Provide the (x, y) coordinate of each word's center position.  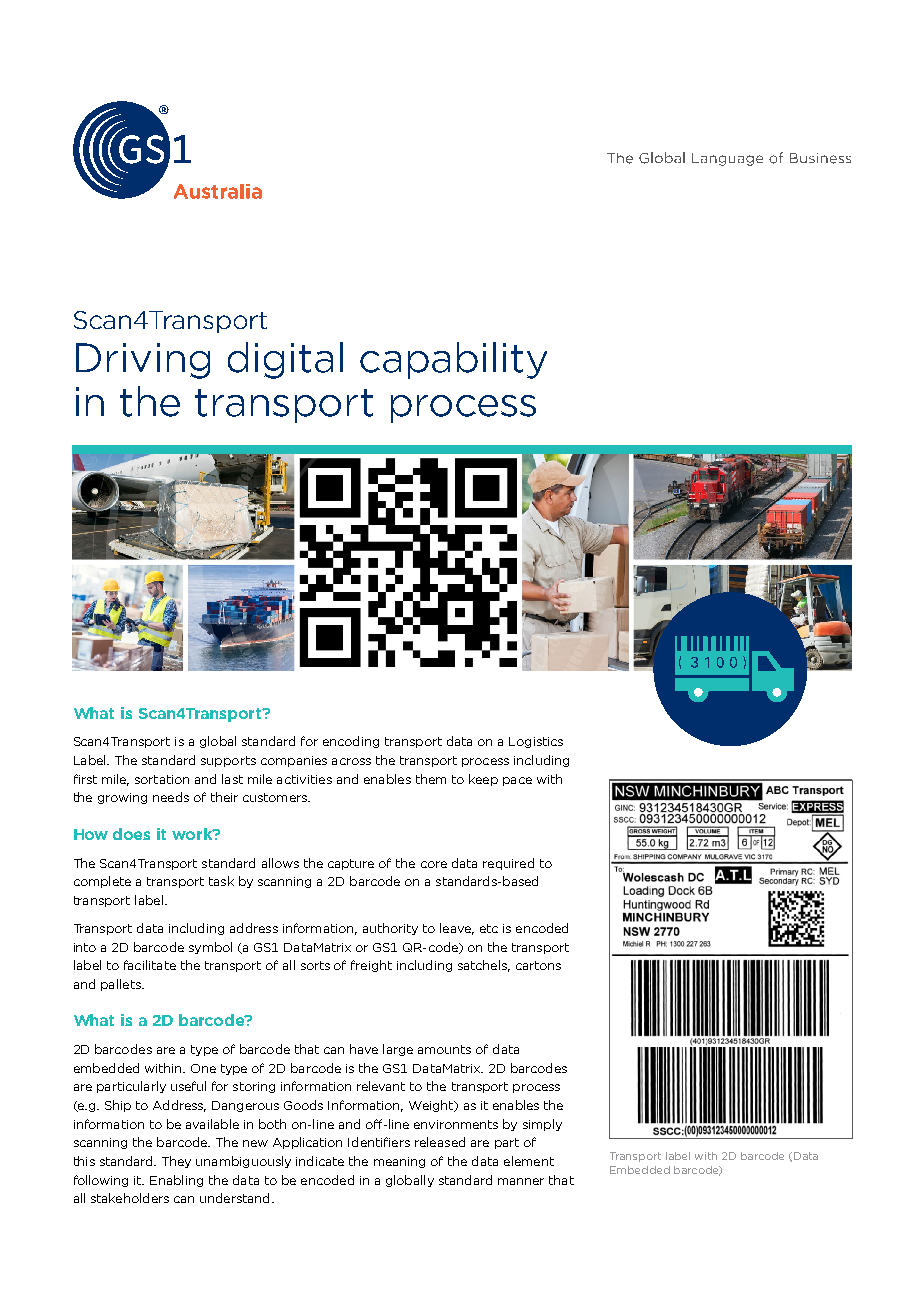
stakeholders (130, 1198)
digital (285, 360)
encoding (351, 742)
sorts (315, 965)
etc (489, 928)
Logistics (536, 742)
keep (483, 780)
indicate (320, 1161)
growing (122, 798)
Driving (143, 361)
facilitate (150, 965)
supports (228, 761)
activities (304, 779)
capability (453, 360)
